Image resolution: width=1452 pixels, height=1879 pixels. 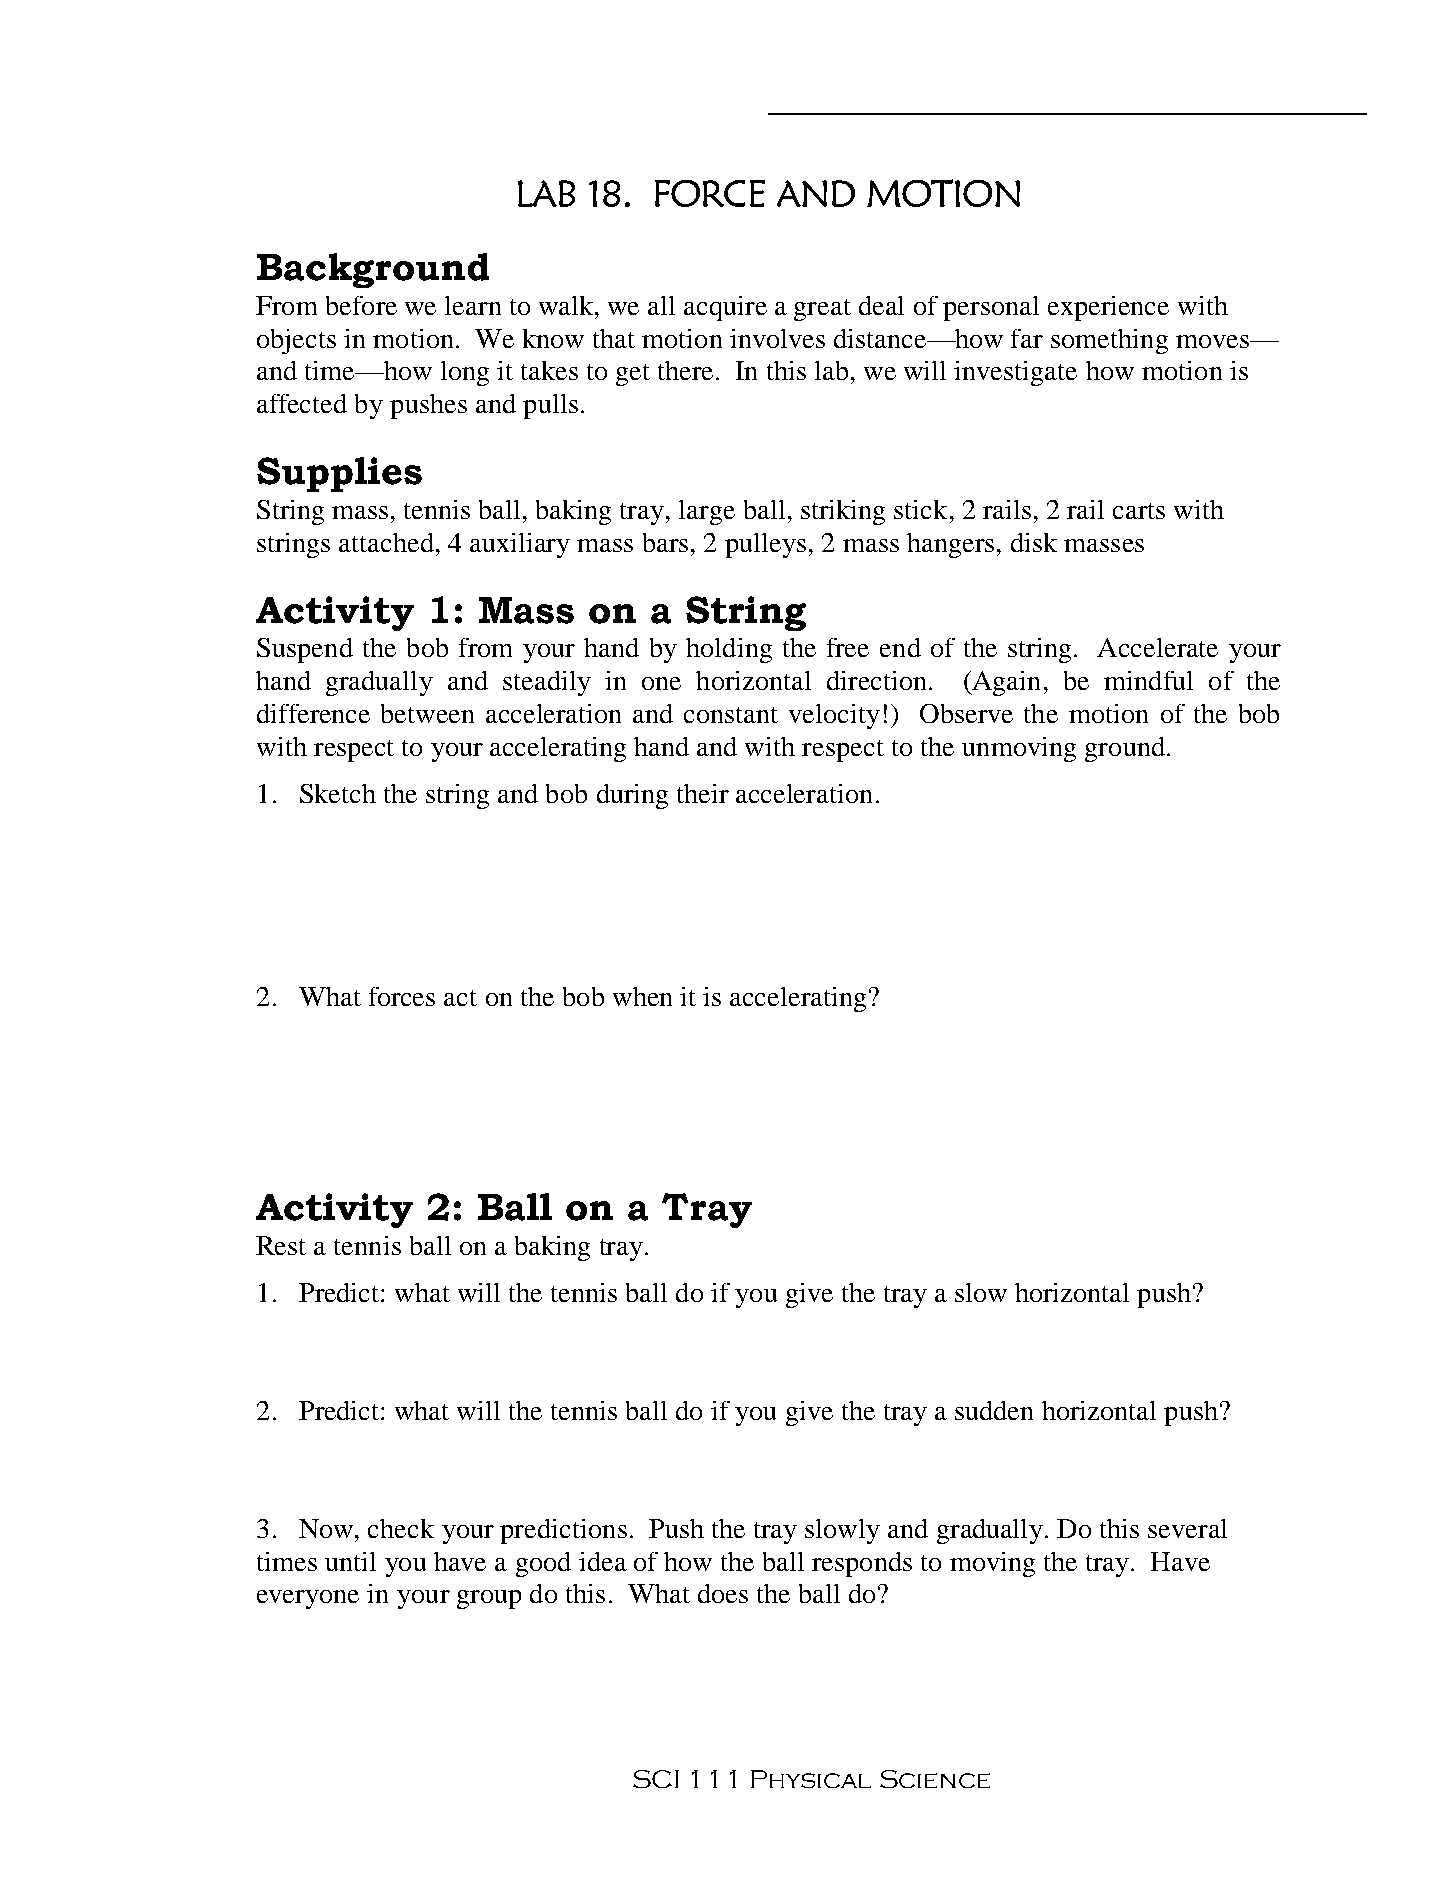 I want to click on Observe, so click(x=966, y=713).
